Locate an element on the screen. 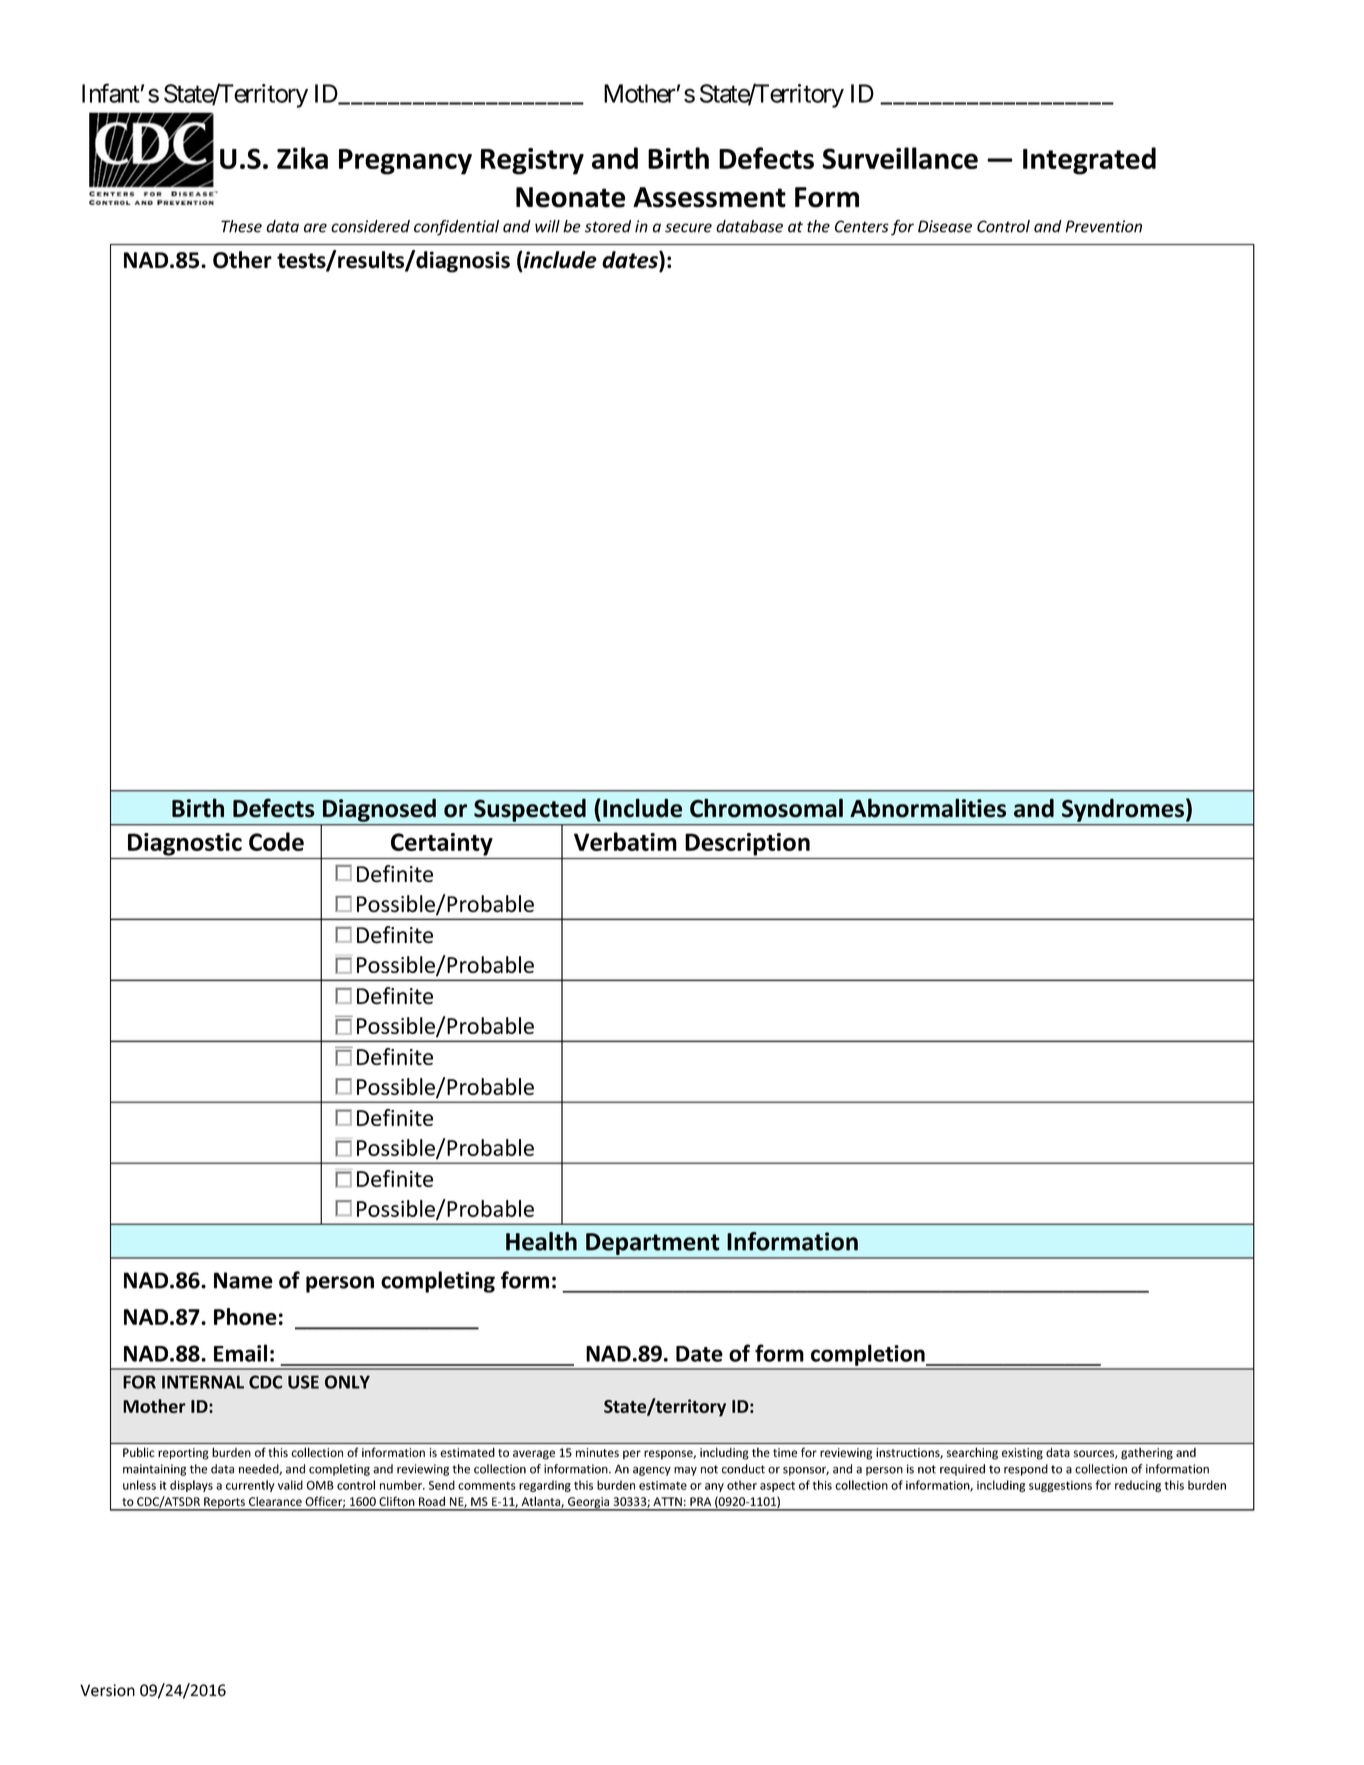 The height and width of the screenshot is (1765, 1364). Chromosomal is located at coordinates (766, 808).
